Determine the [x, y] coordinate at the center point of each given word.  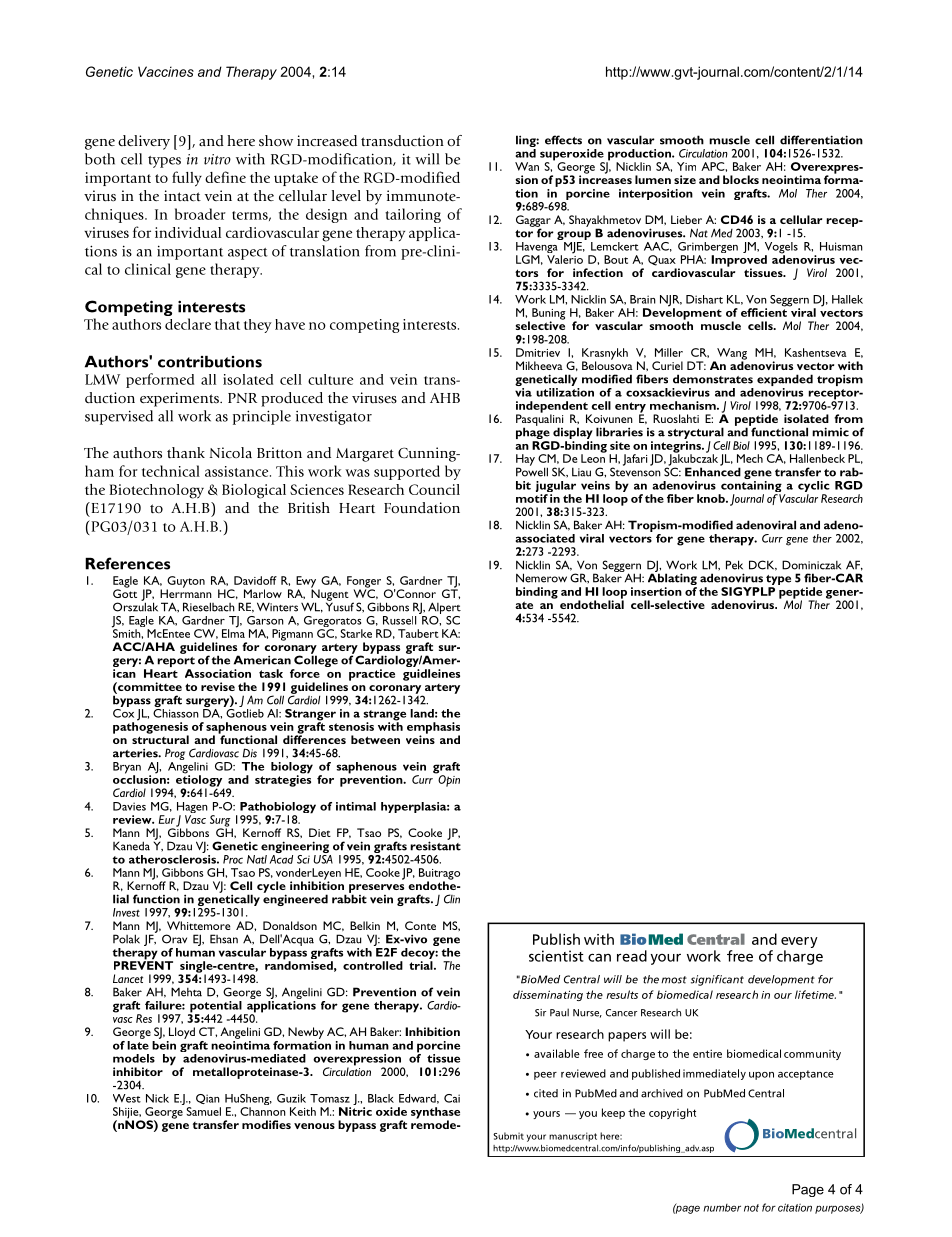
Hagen [192, 809]
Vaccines [166, 71]
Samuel [203, 1111]
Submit [508, 1136]
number [722, 1208]
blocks [741, 179]
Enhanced [713, 471]
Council [434, 489]
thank [186, 452]
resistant [435, 845]
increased [327, 141]
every [799, 942]
